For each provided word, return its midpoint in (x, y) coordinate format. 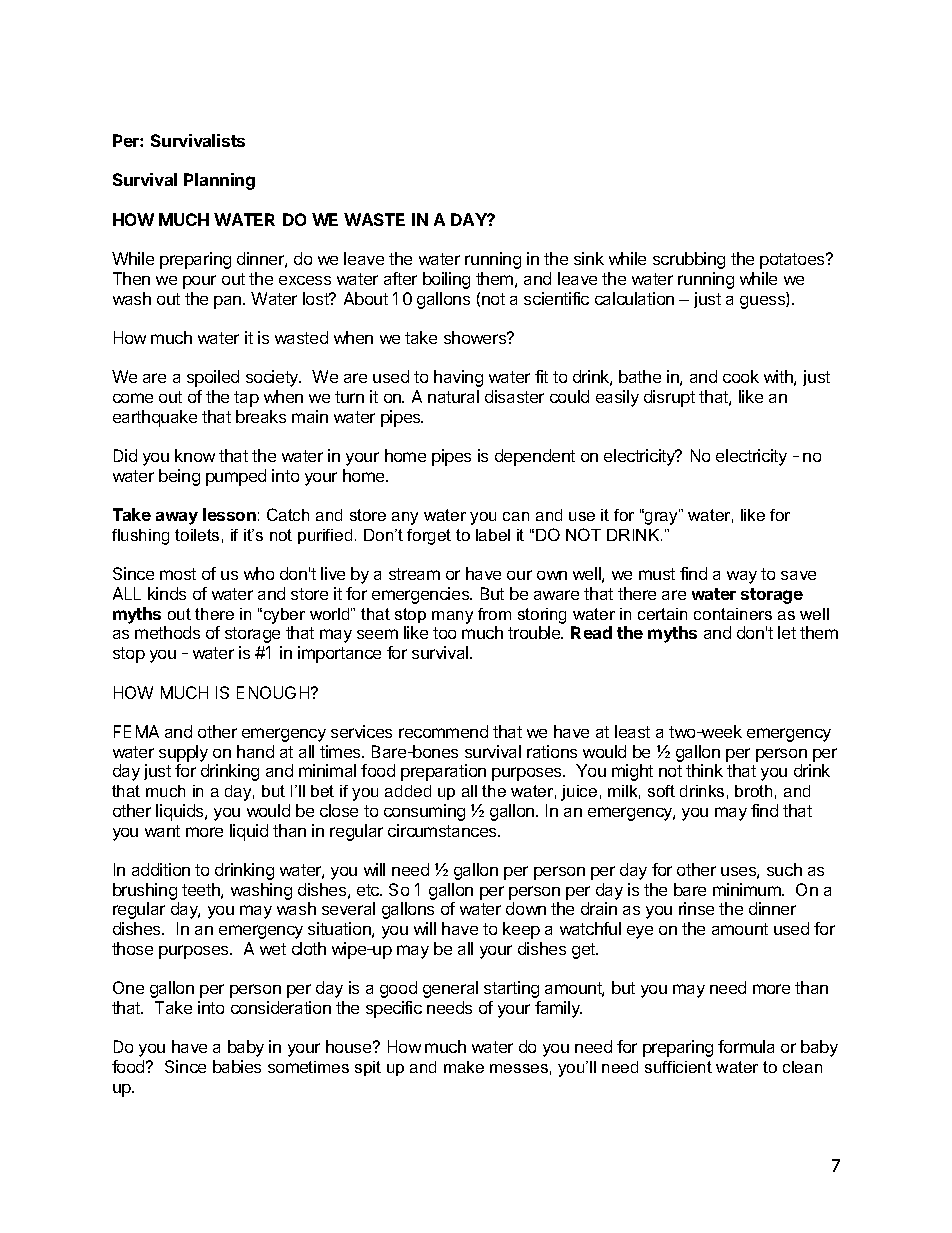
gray (661, 517)
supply (183, 753)
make (464, 1067)
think (704, 770)
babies (237, 1066)
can (516, 516)
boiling (446, 280)
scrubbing (689, 260)
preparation (443, 772)
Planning (219, 181)
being (179, 477)
